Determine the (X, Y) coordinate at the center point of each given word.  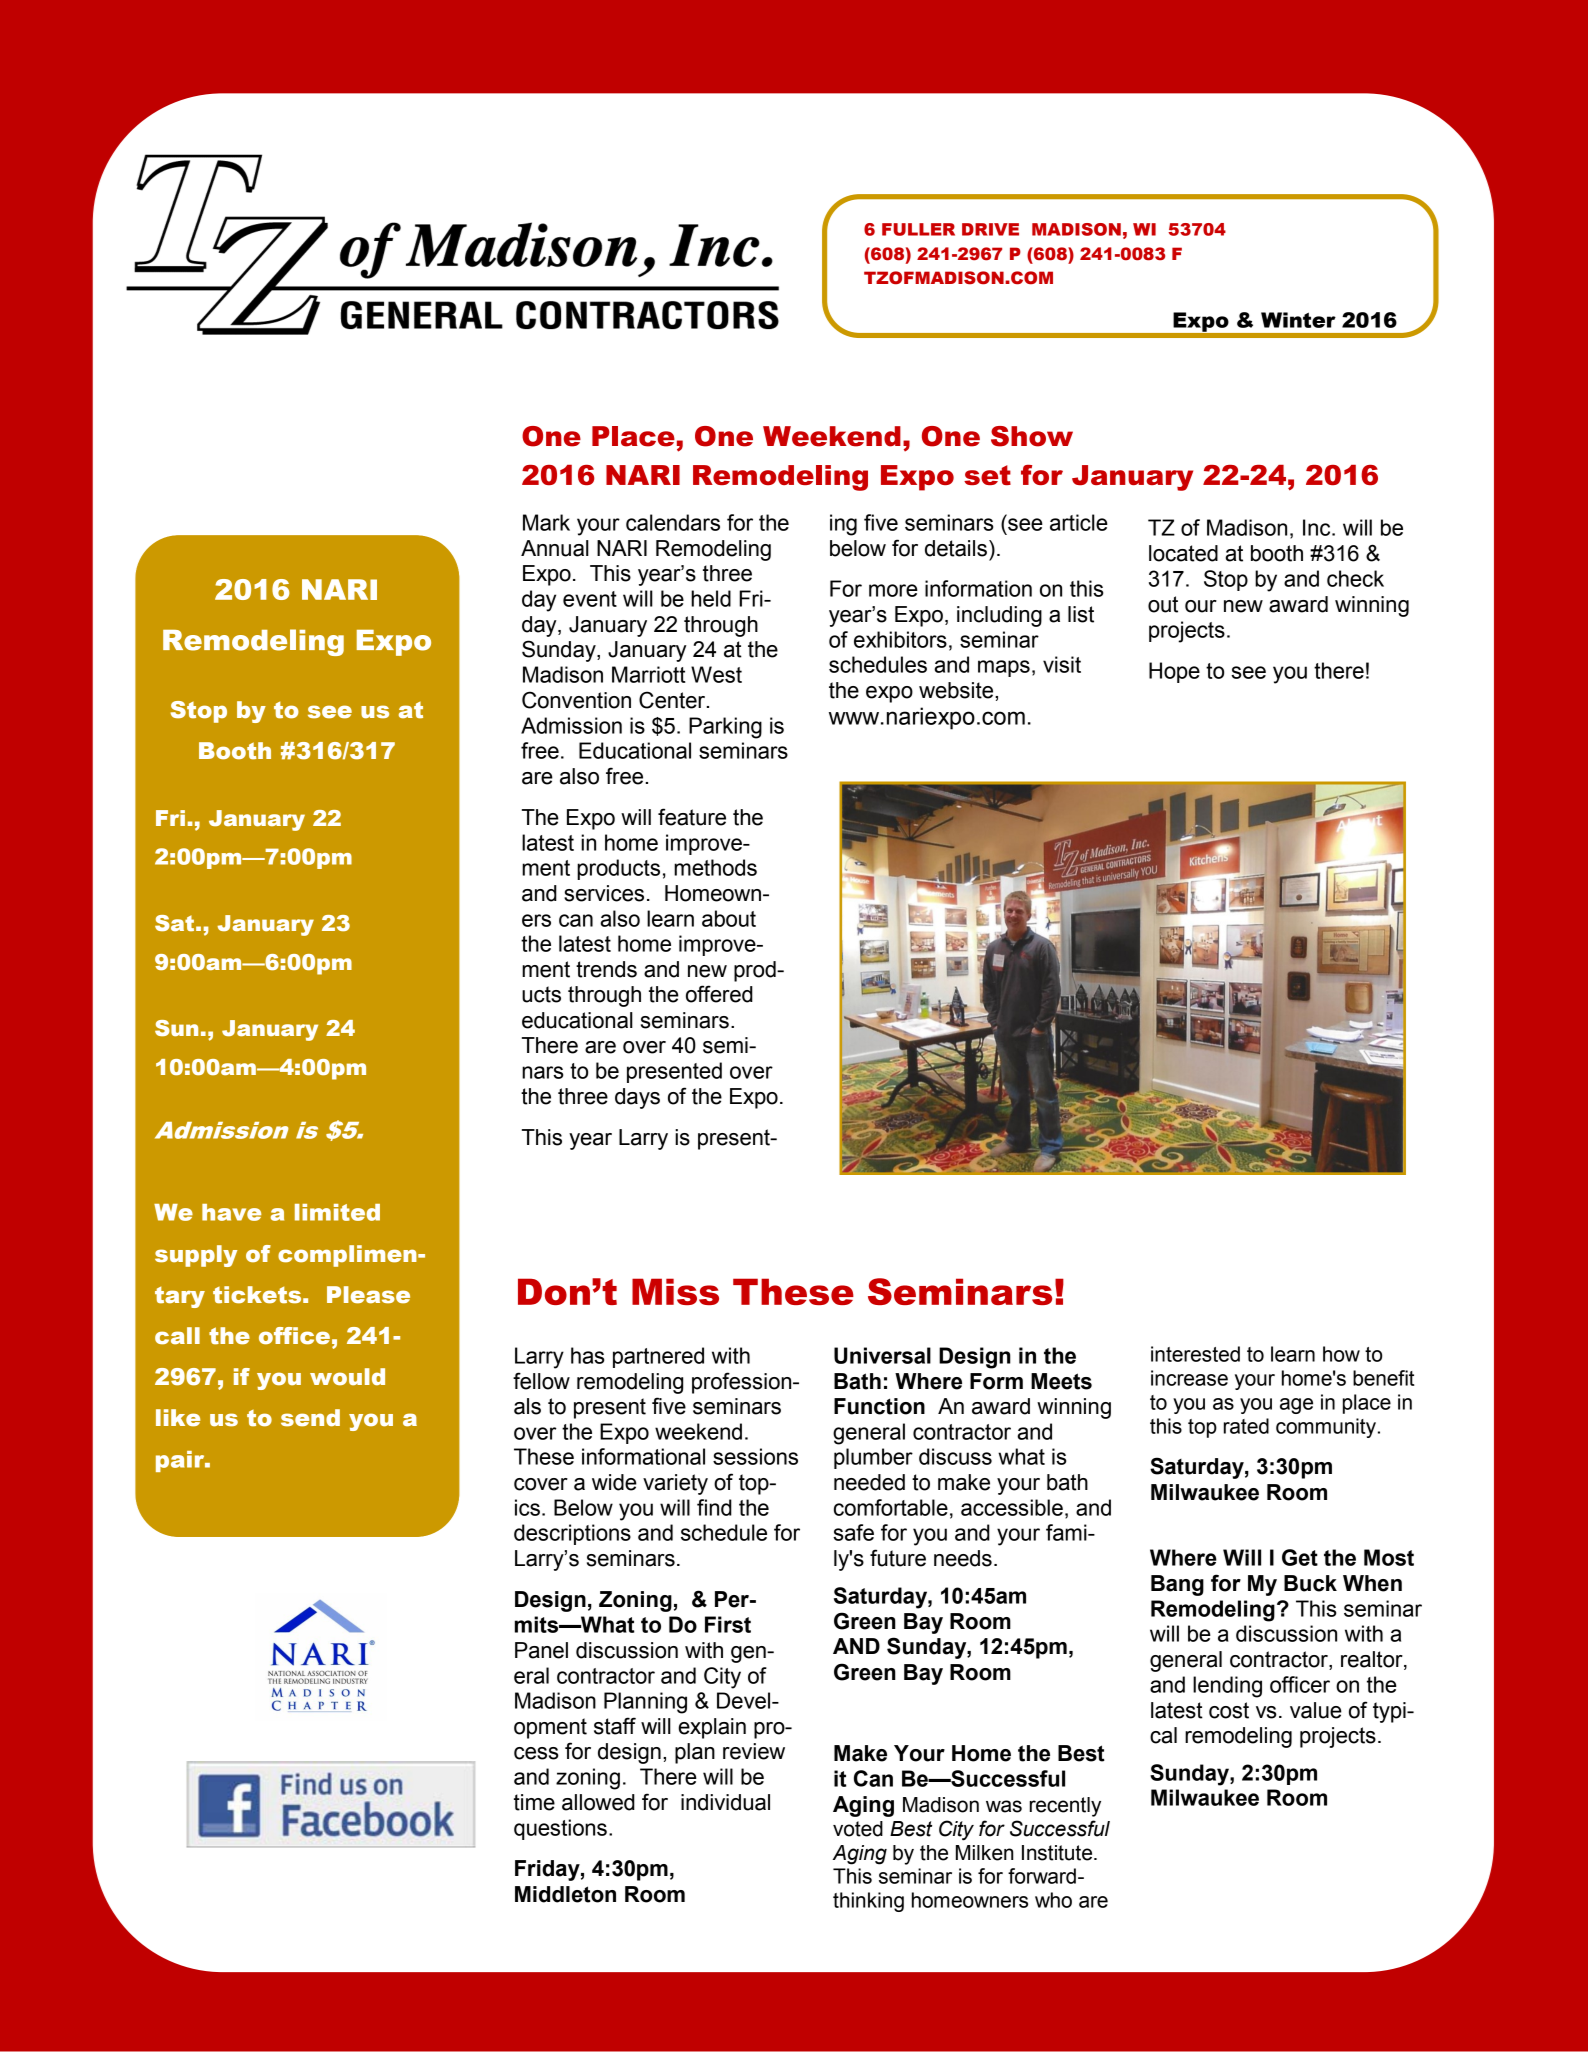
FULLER (918, 229)
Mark (546, 522)
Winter (1298, 320)
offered (719, 994)
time (534, 1802)
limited (337, 1212)
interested (1195, 1354)
